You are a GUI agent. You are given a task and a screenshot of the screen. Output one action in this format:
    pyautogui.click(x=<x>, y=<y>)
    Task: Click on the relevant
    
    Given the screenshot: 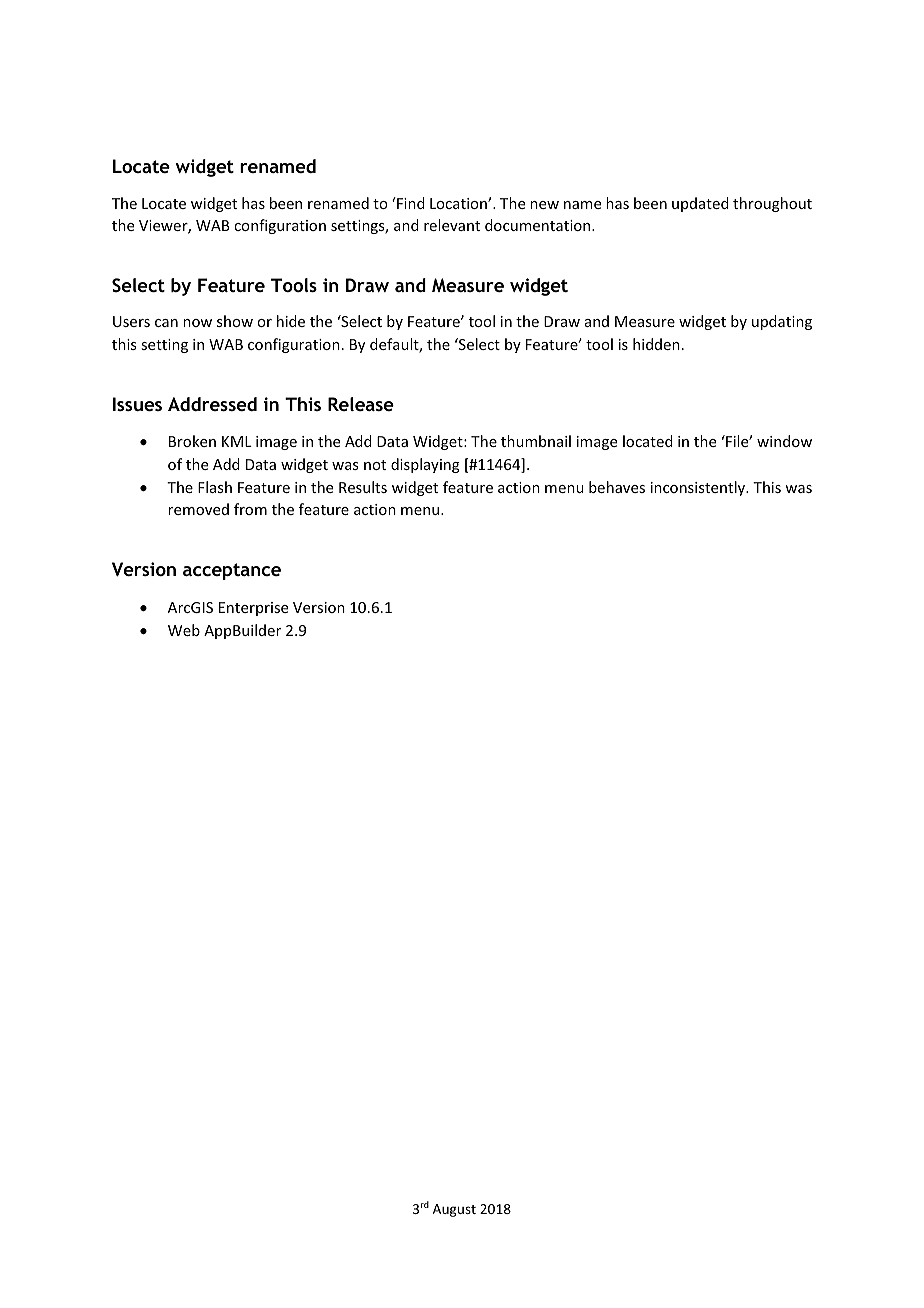 What is the action you would take?
    pyautogui.click(x=452, y=225)
